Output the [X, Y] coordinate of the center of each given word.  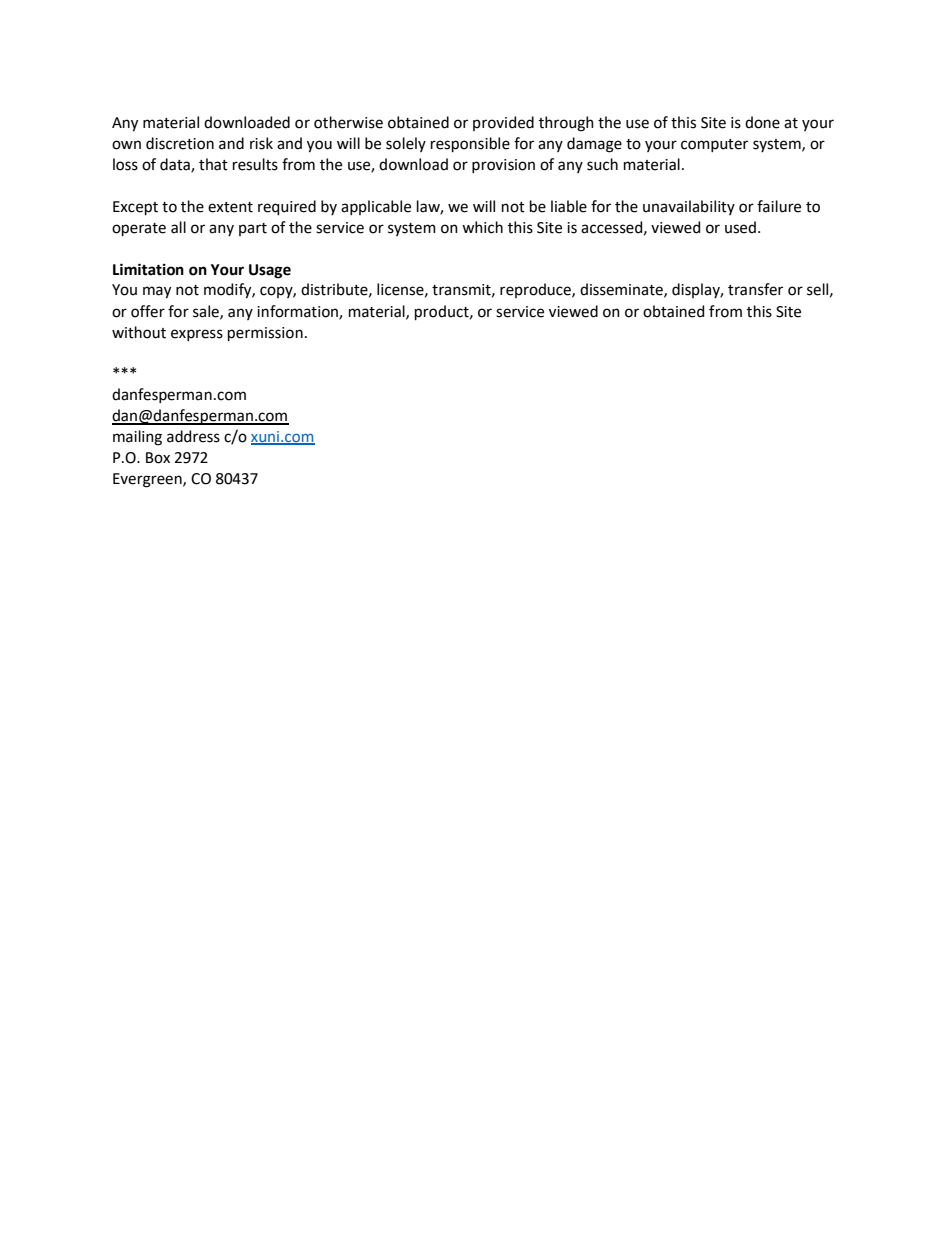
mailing [137, 438]
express [197, 335]
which [482, 227]
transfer [755, 289]
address [193, 436]
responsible [470, 144]
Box [158, 458]
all [178, 227]
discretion [180, 143]
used [740, 227]
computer [714, 145]
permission [265, 334]
